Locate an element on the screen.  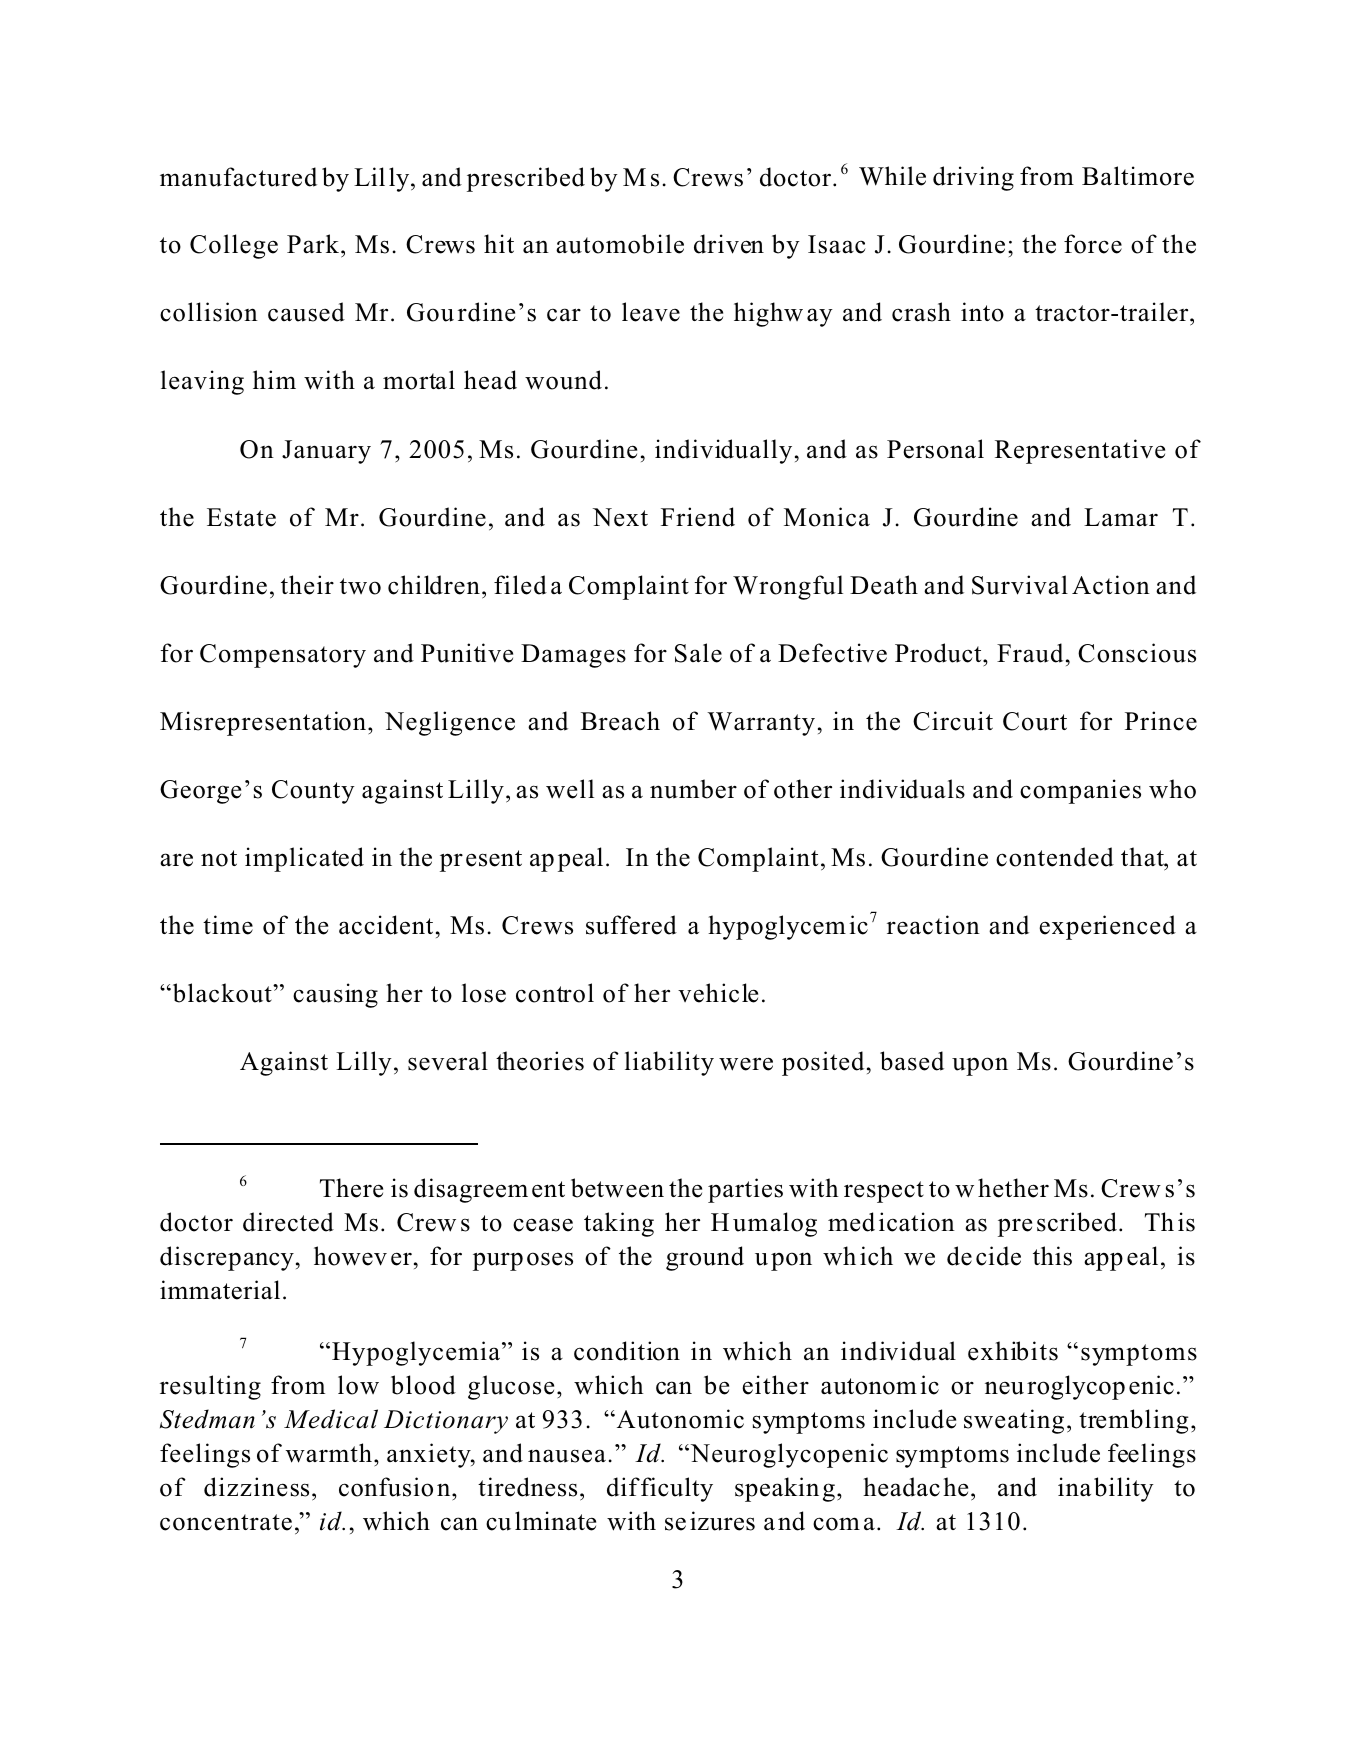
based is located at coordinates (912, 1061).
